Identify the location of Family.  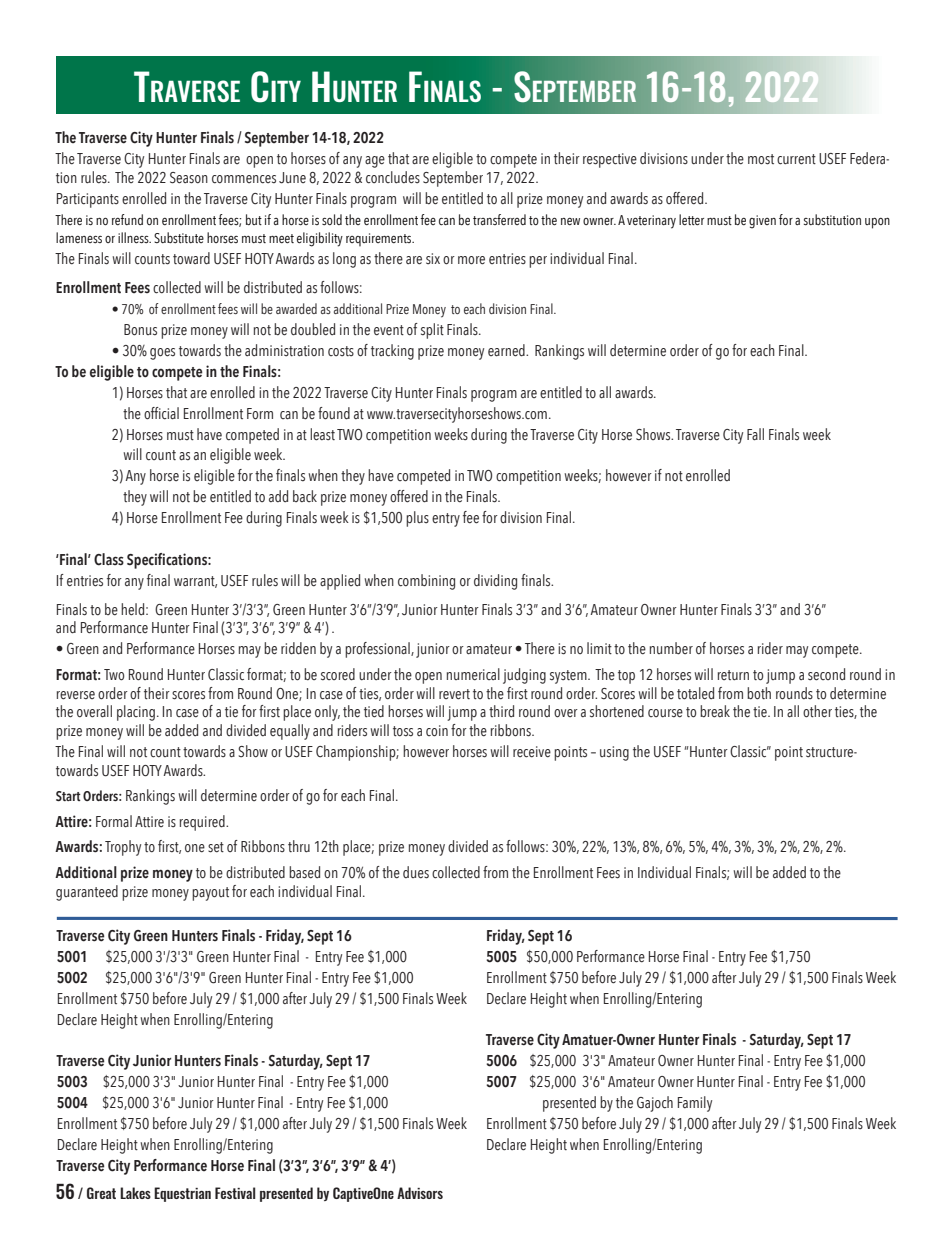
(695, 1104).
